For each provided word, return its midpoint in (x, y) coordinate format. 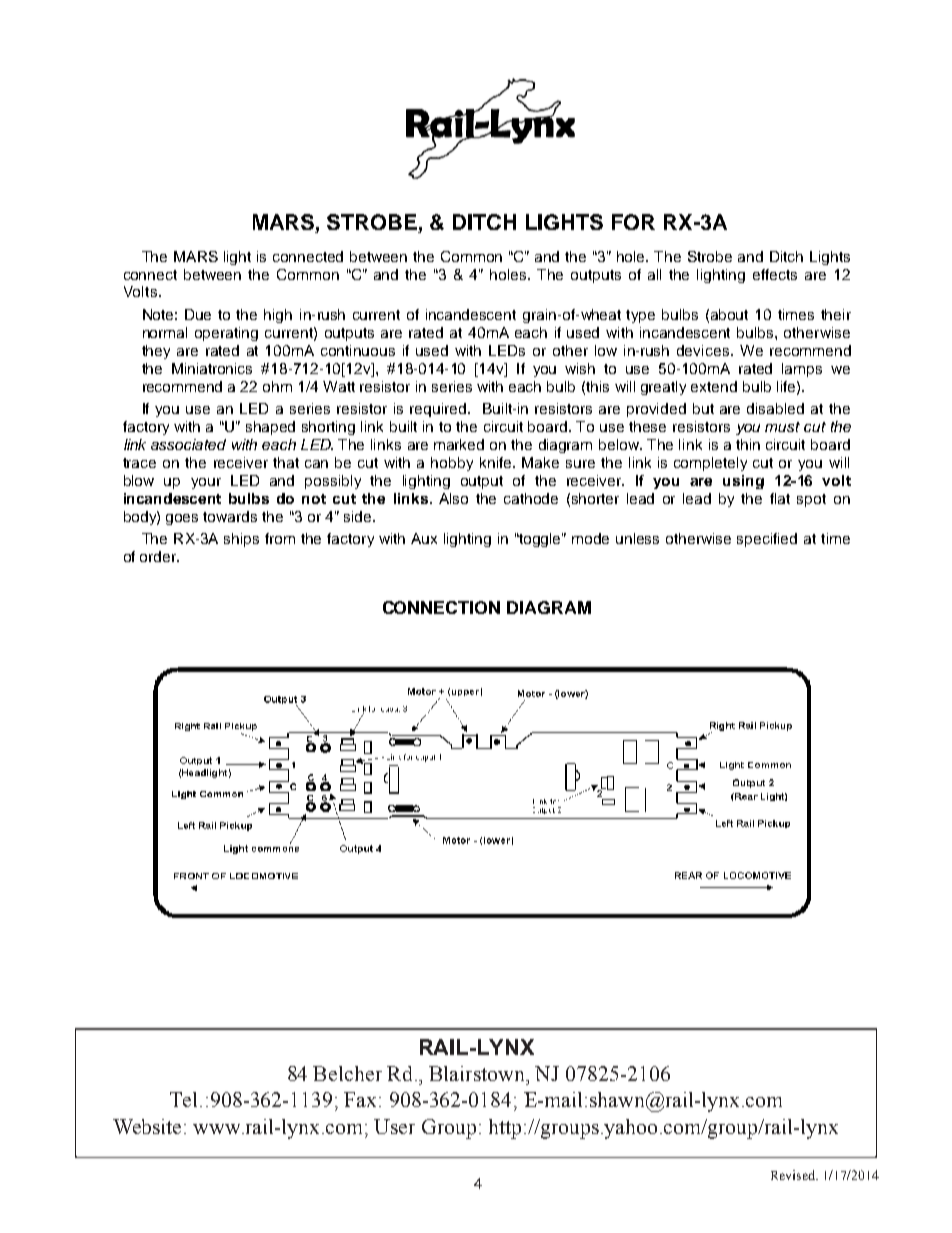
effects (775, 274)
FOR (633, 222)
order (159, 556)
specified (767, 540)
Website (147, 1126)
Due (198, 314)
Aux (424, 538)
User (394, 1126)
